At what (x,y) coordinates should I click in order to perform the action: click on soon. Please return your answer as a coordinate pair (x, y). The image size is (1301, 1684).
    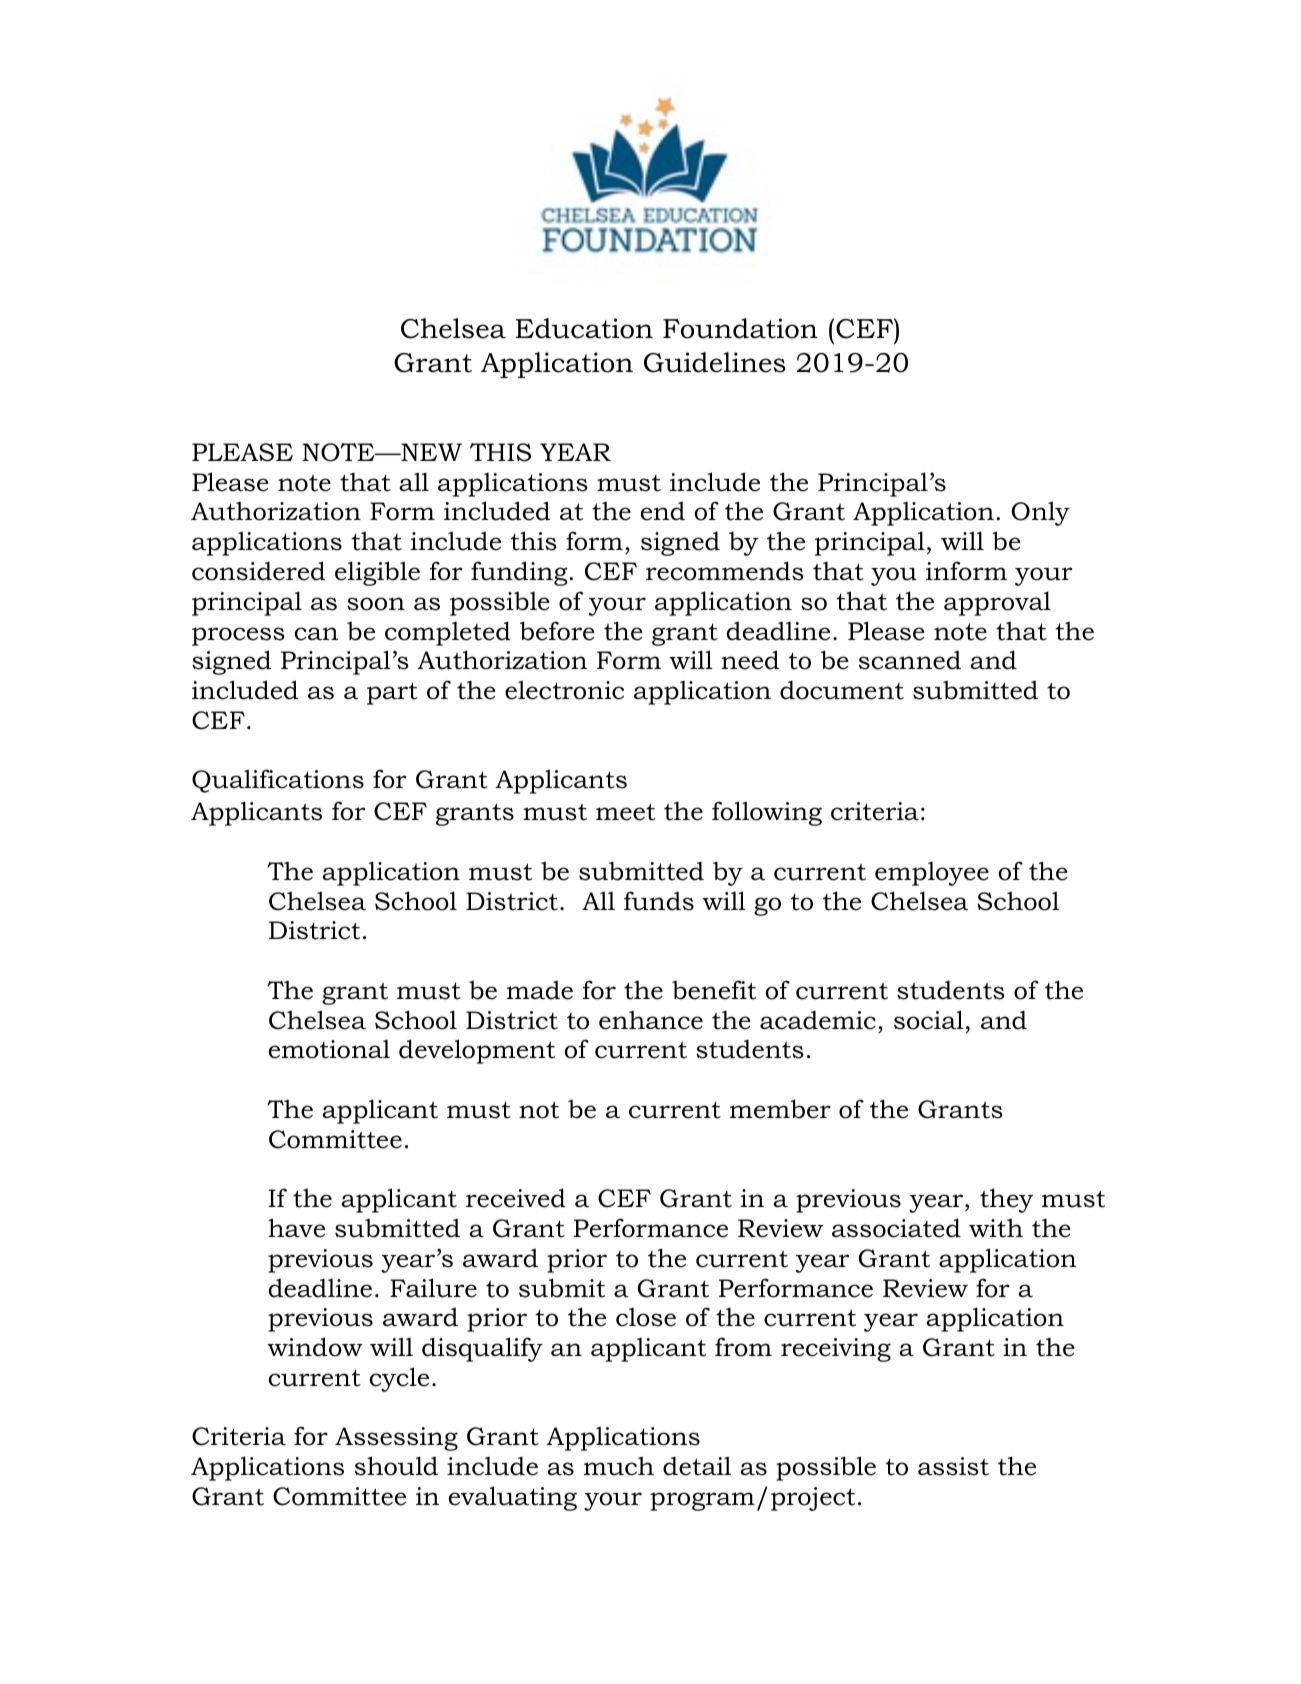
    Looking at the image, I should click on (376, 604).
